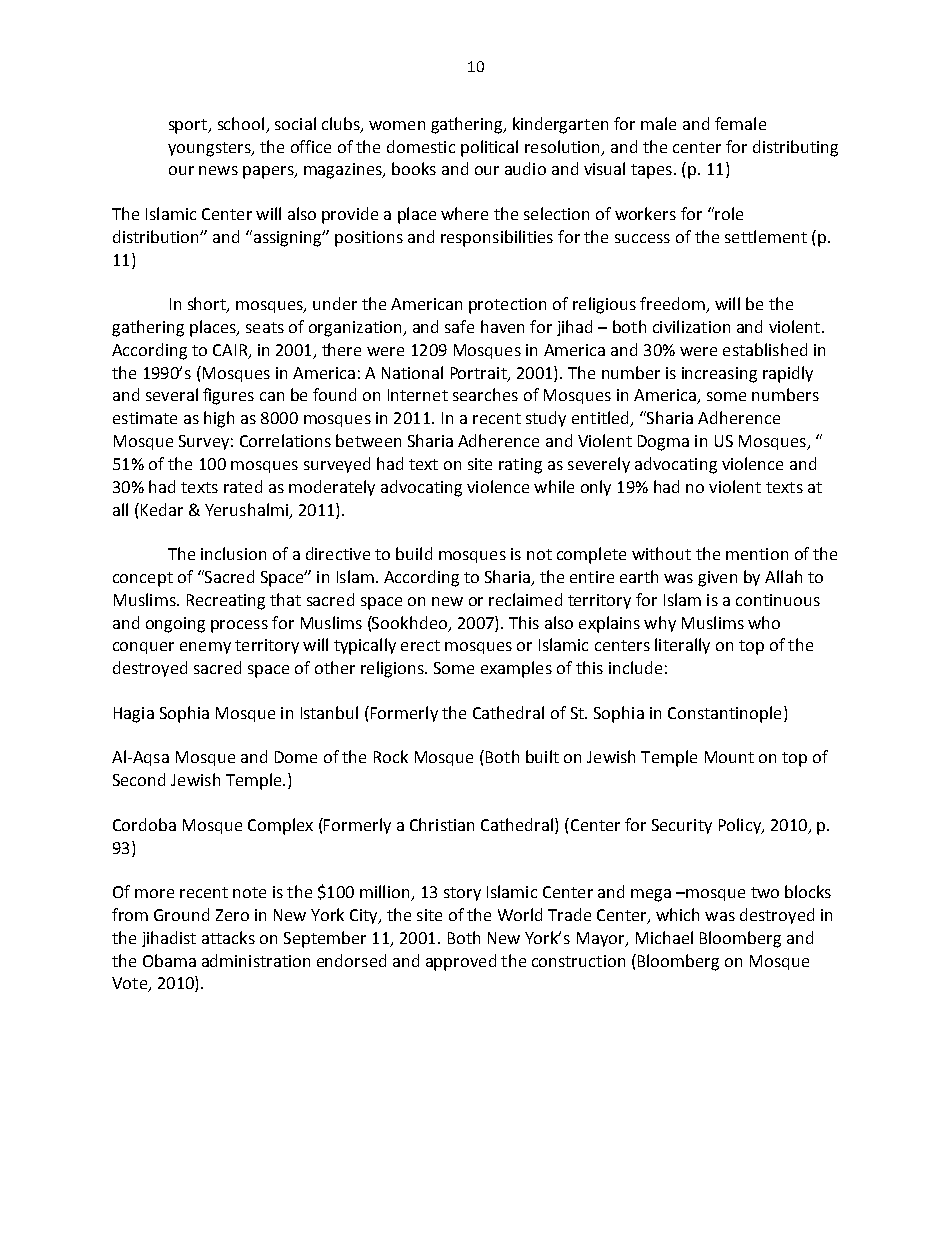 Image resolution: width=952 pixels, height=1233 pixels. I want to click on attacks, so click(228, 937).
